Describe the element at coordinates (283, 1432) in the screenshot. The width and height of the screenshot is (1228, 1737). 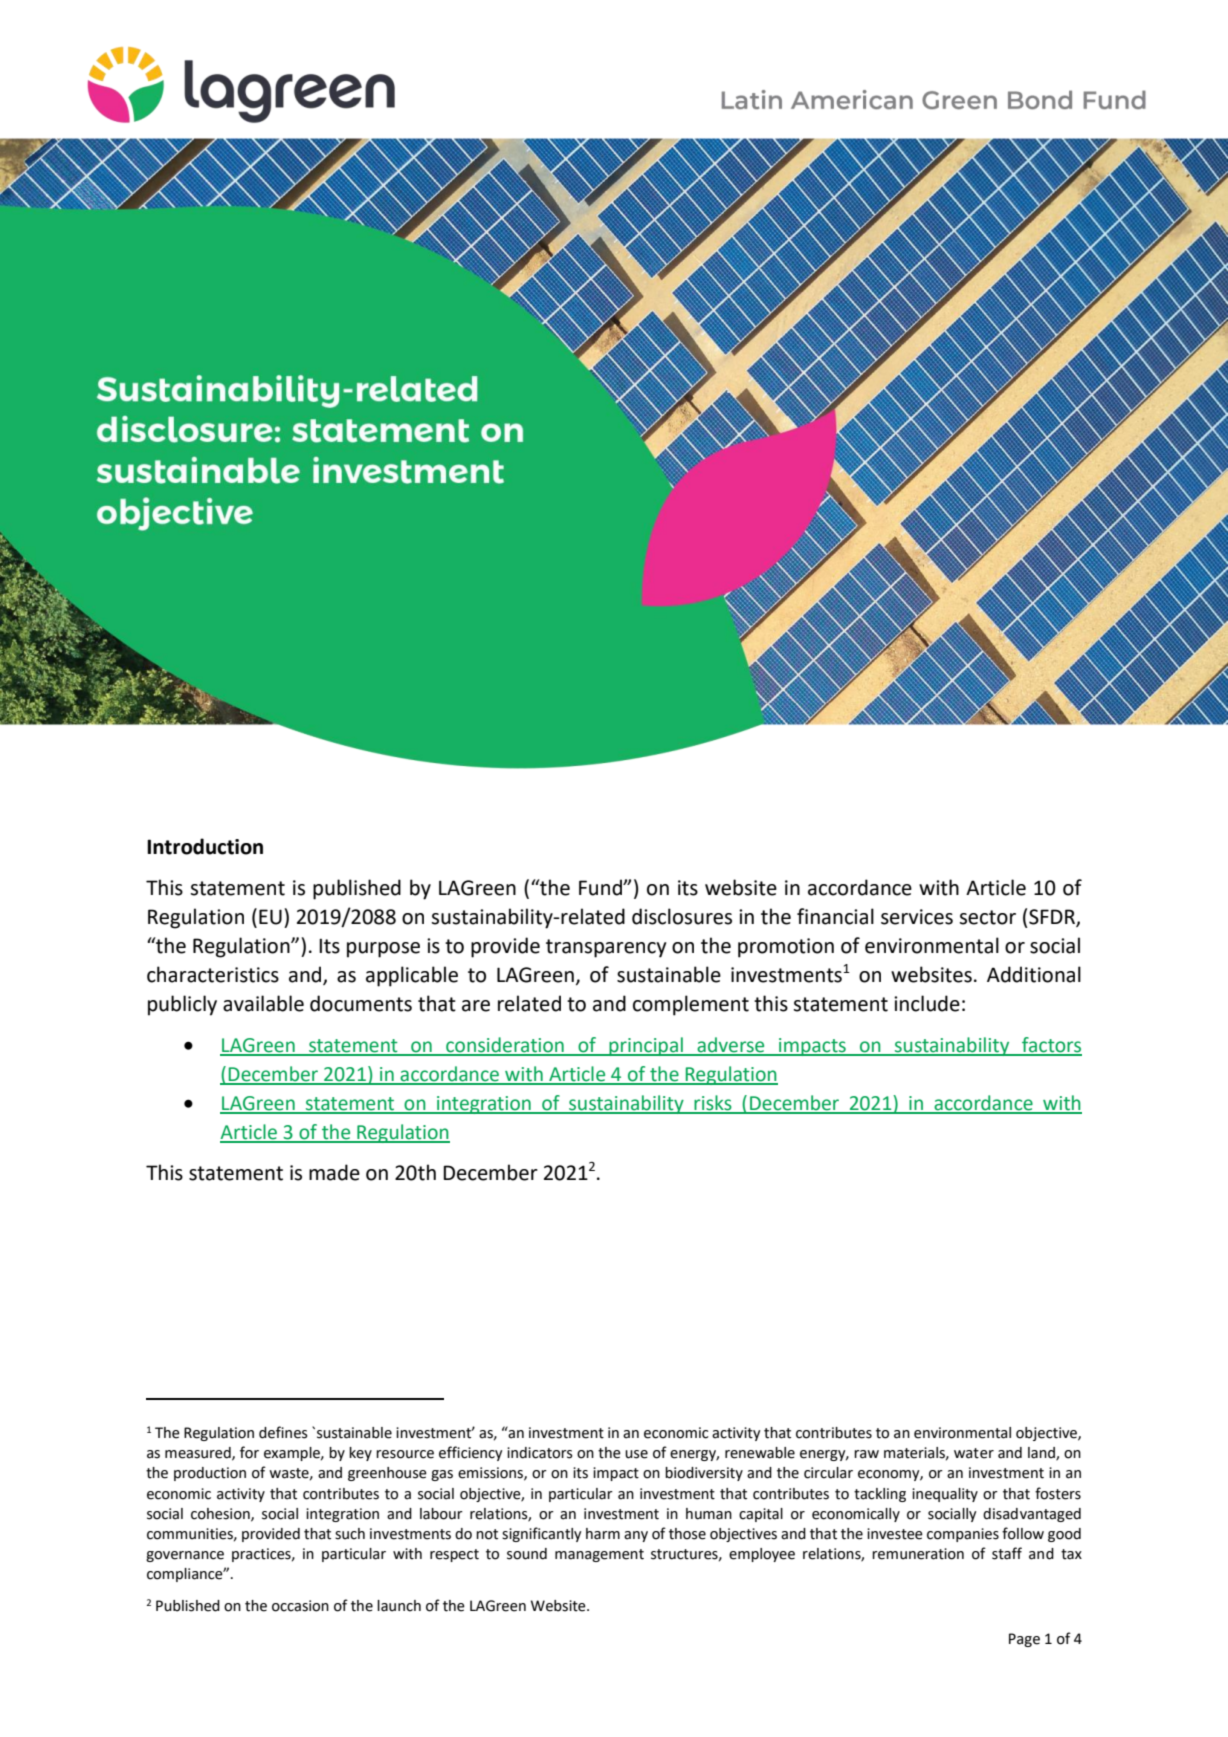
I see `defines` at that location.
